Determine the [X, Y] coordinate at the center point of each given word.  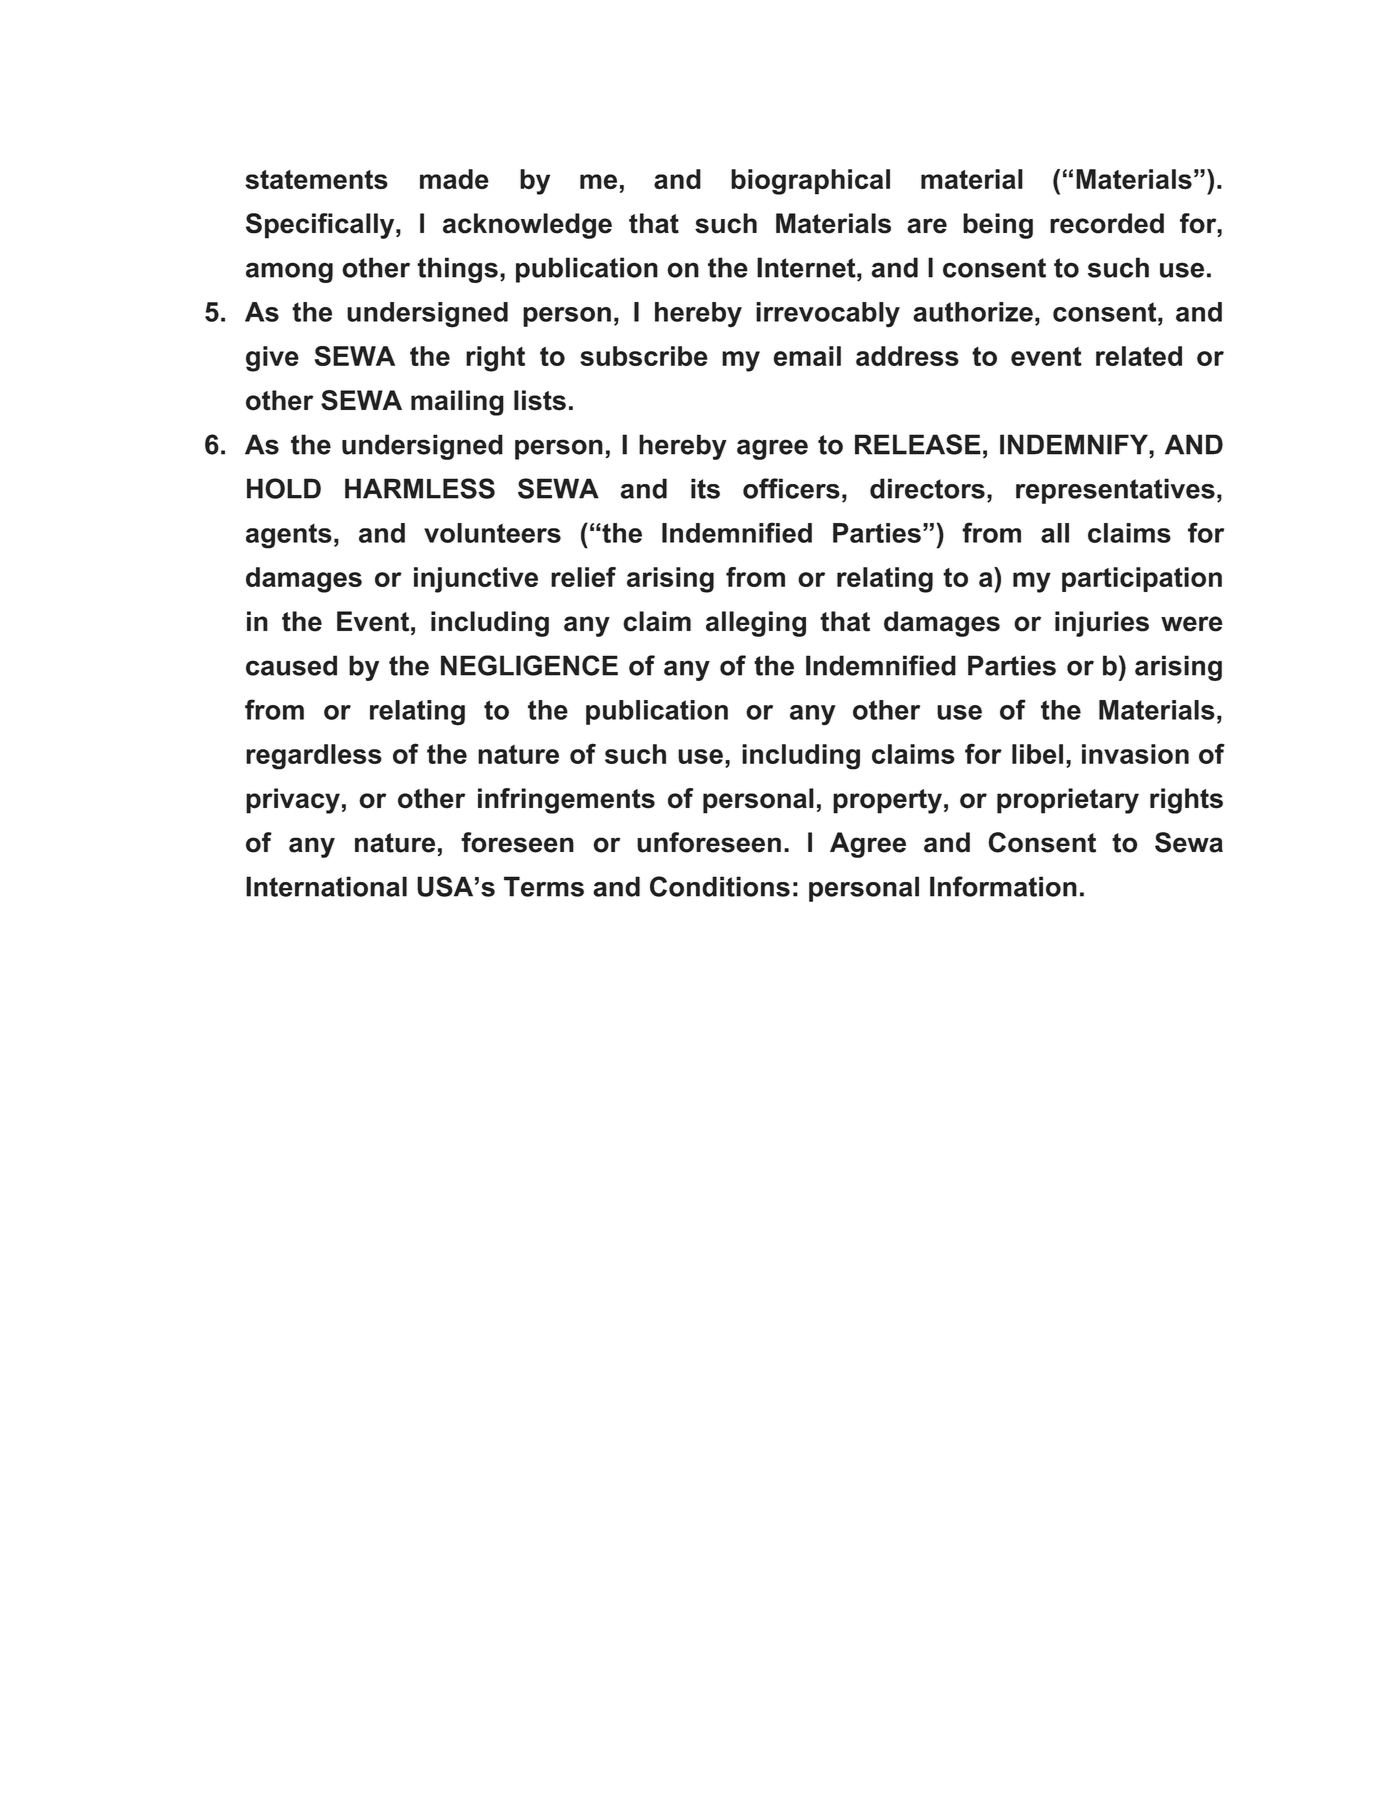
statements [316, 180]
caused [291, 665]
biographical [810, 182]
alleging [756, 624]
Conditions [720, 886]
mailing [457, 403]
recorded [1107, 223]
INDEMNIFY [1075, 444]
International [326, 886]
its [705, 488]
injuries [1102, 624]
